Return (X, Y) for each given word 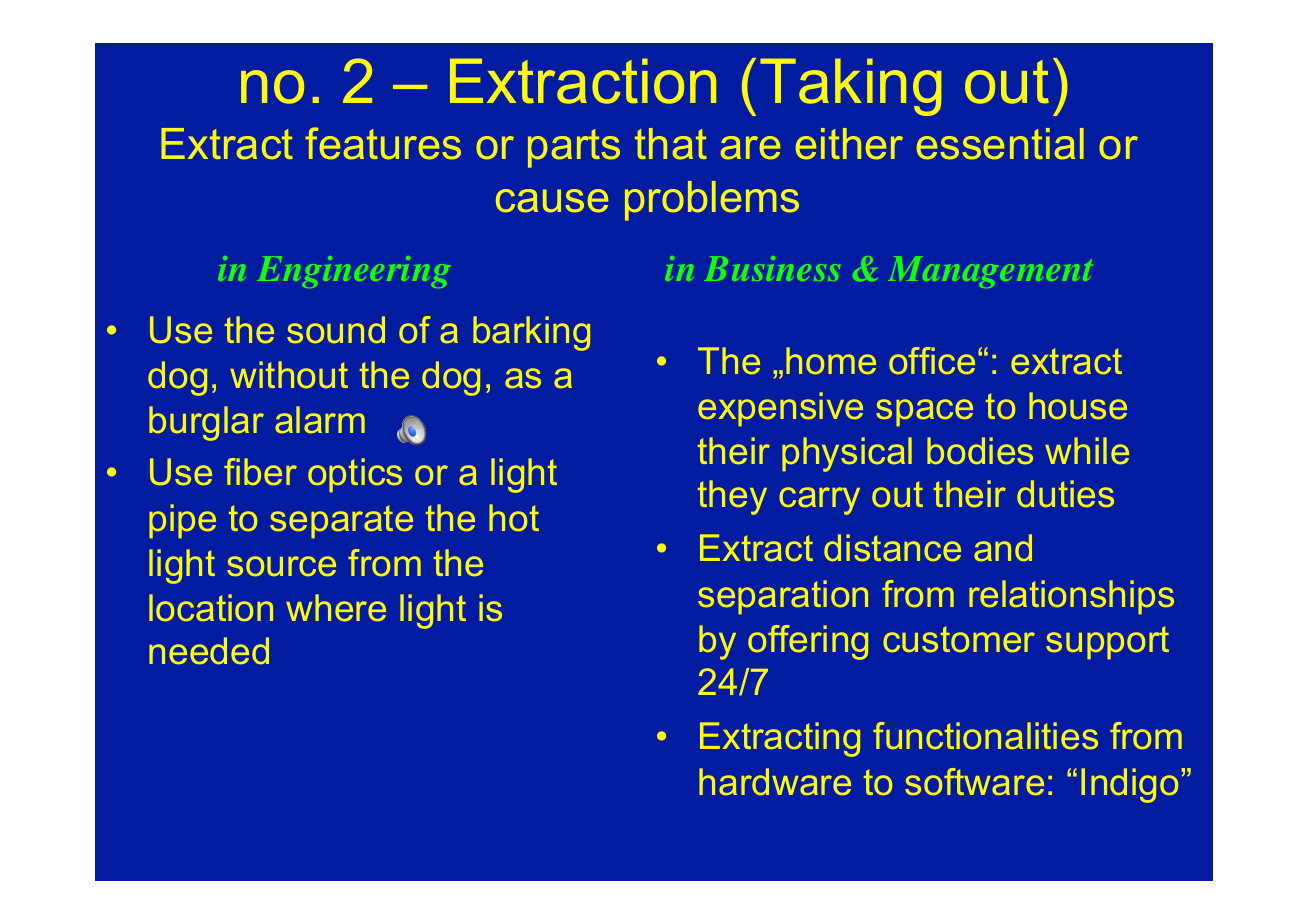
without (289, 374)
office (932, 360)
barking (531, 333)
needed (209, 650)
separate (341, 521)
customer (959, 639)
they (732, 497)
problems (712, 201)
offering (808, 642)
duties (1065, 493)
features (383, 143)
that (671, 144)
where (336, 607)
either (849, 144)
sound (336, 329)
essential (1000, 144)
